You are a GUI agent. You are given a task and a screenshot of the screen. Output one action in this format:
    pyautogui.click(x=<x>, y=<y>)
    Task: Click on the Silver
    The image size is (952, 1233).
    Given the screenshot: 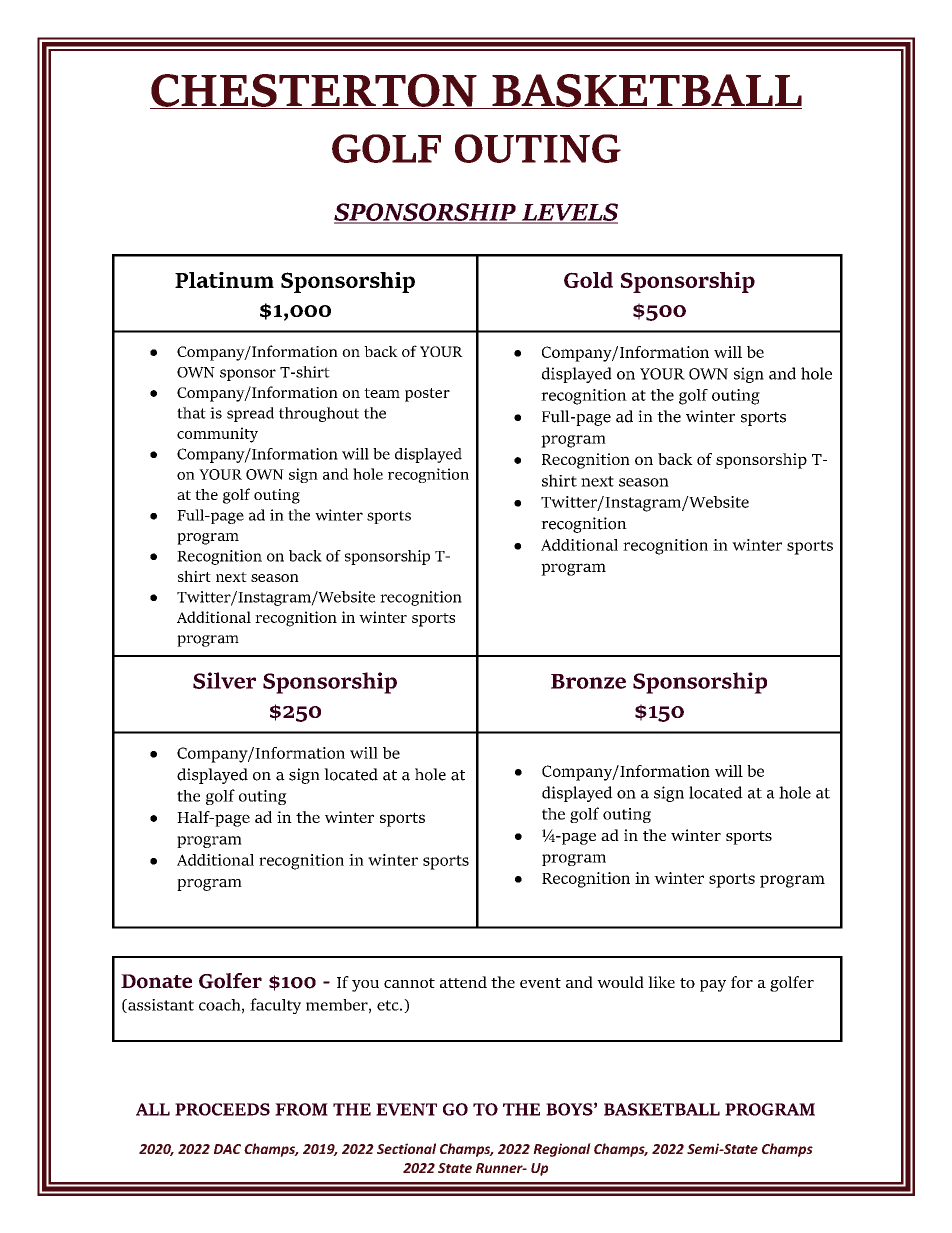 What is the action you would take?
    pyautogui.click(x=224, y=680)
